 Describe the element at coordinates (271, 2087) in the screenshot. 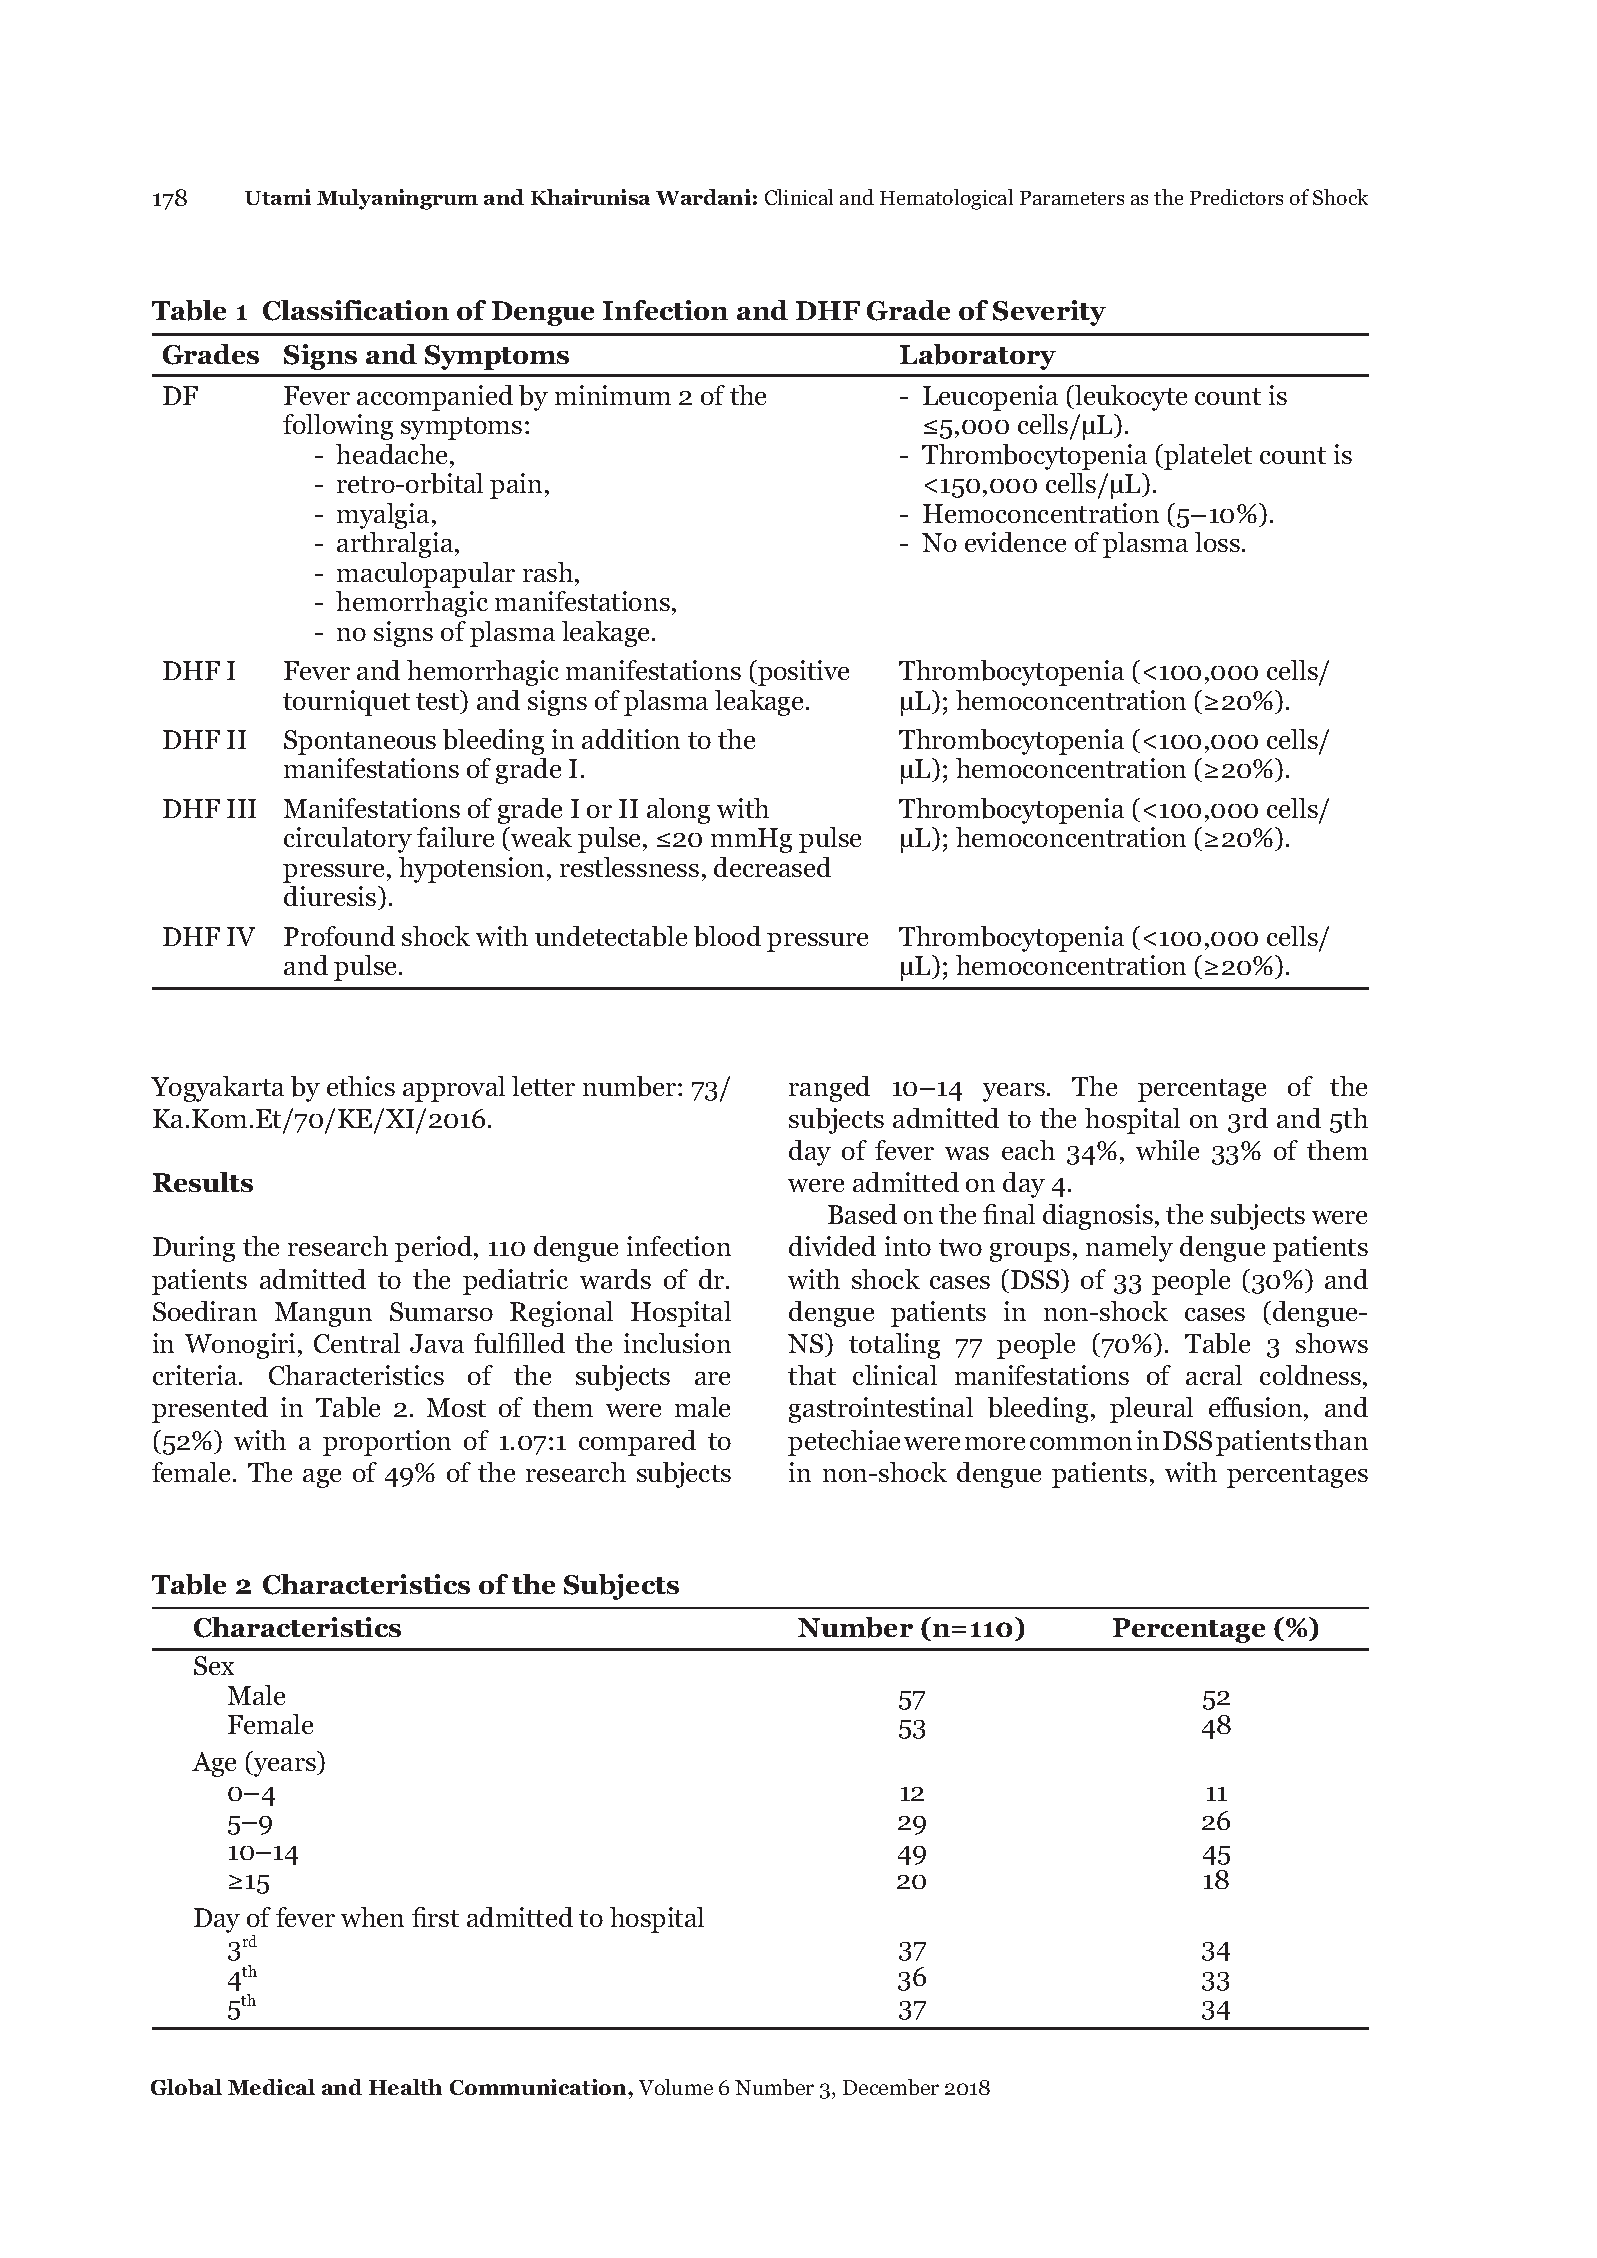

I see `Medical` at that location.
